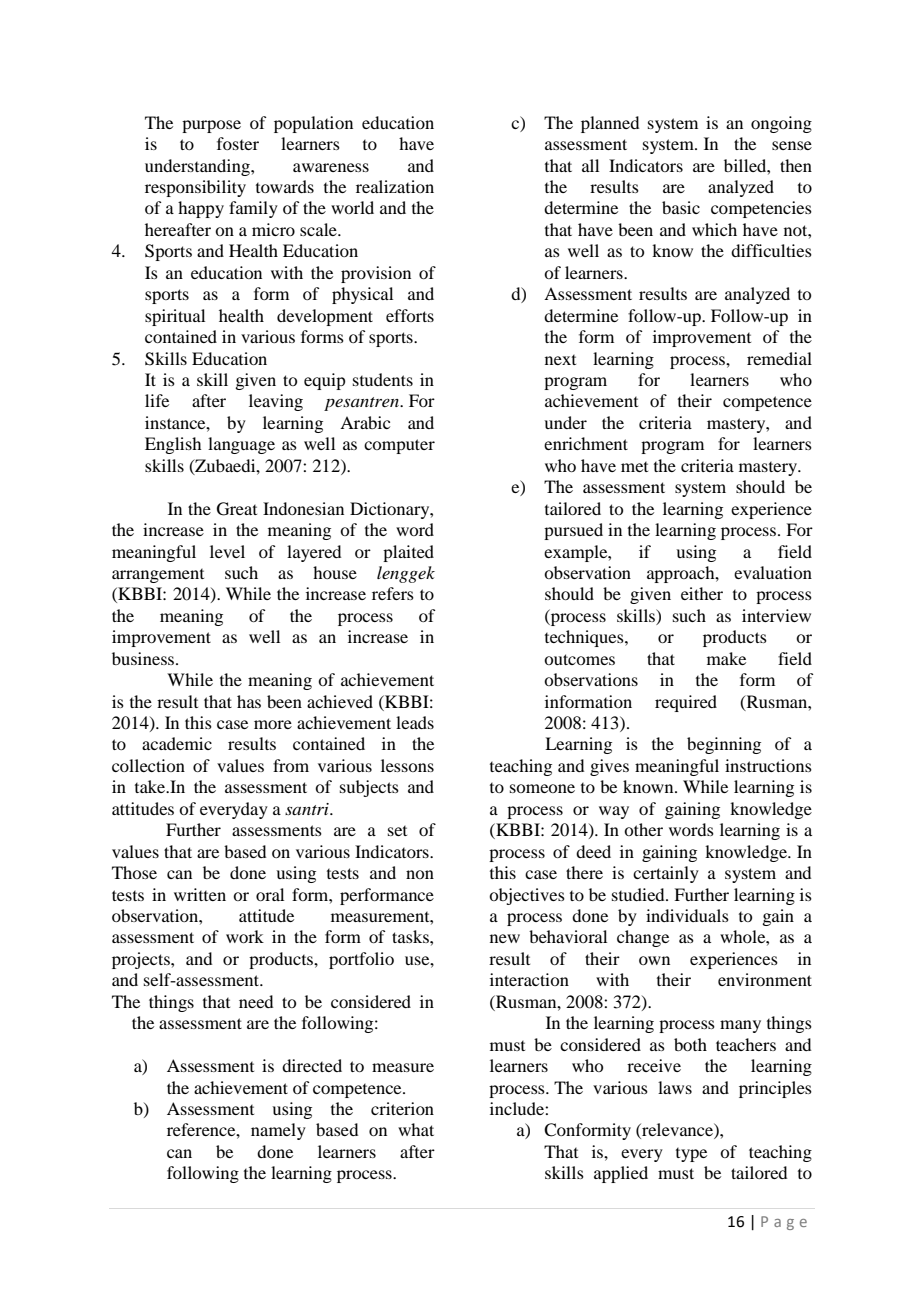  Describe the element at coordinates (157, 400) in the image. I see `life` at that location.
